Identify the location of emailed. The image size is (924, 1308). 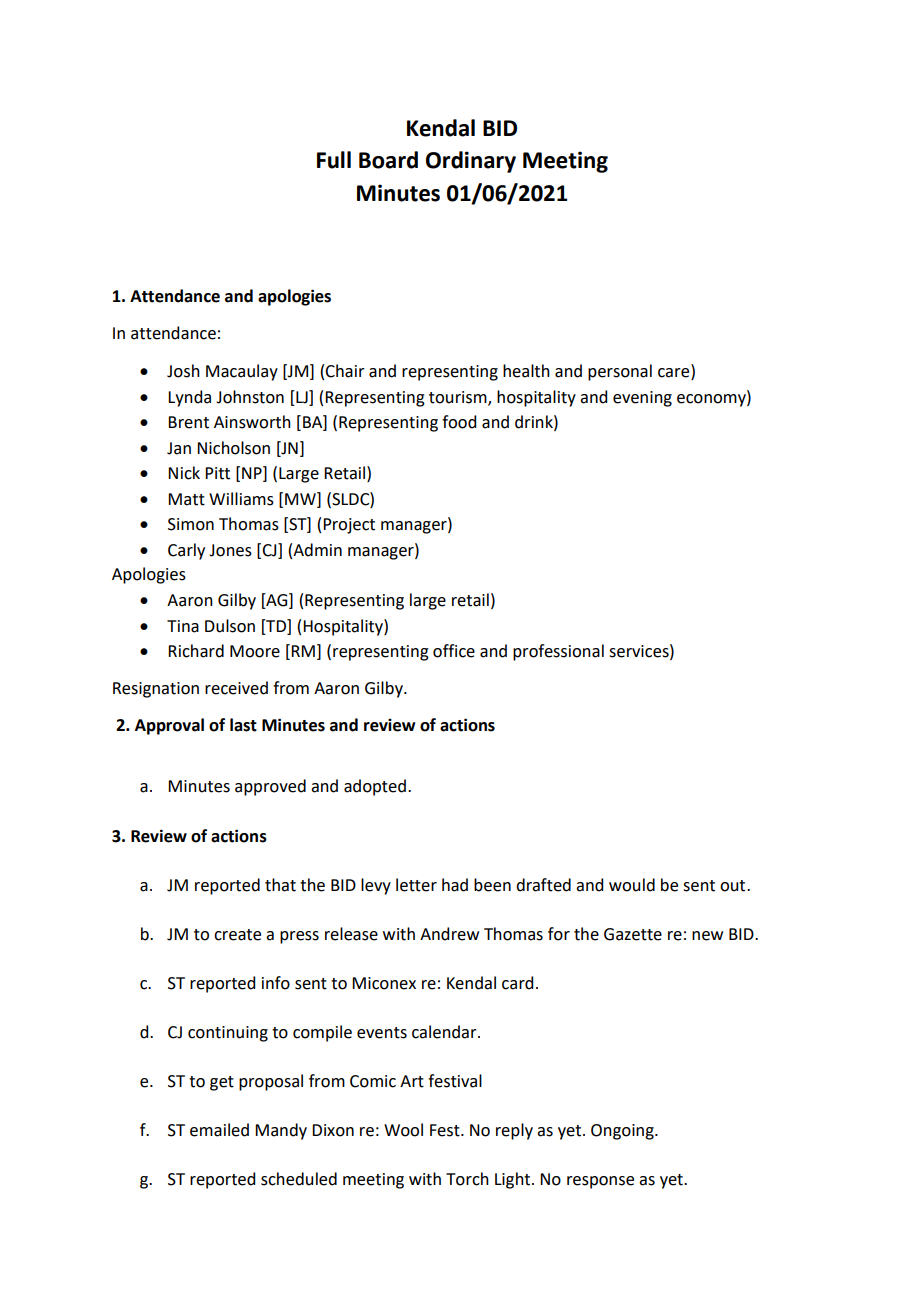
(219, 1130).
